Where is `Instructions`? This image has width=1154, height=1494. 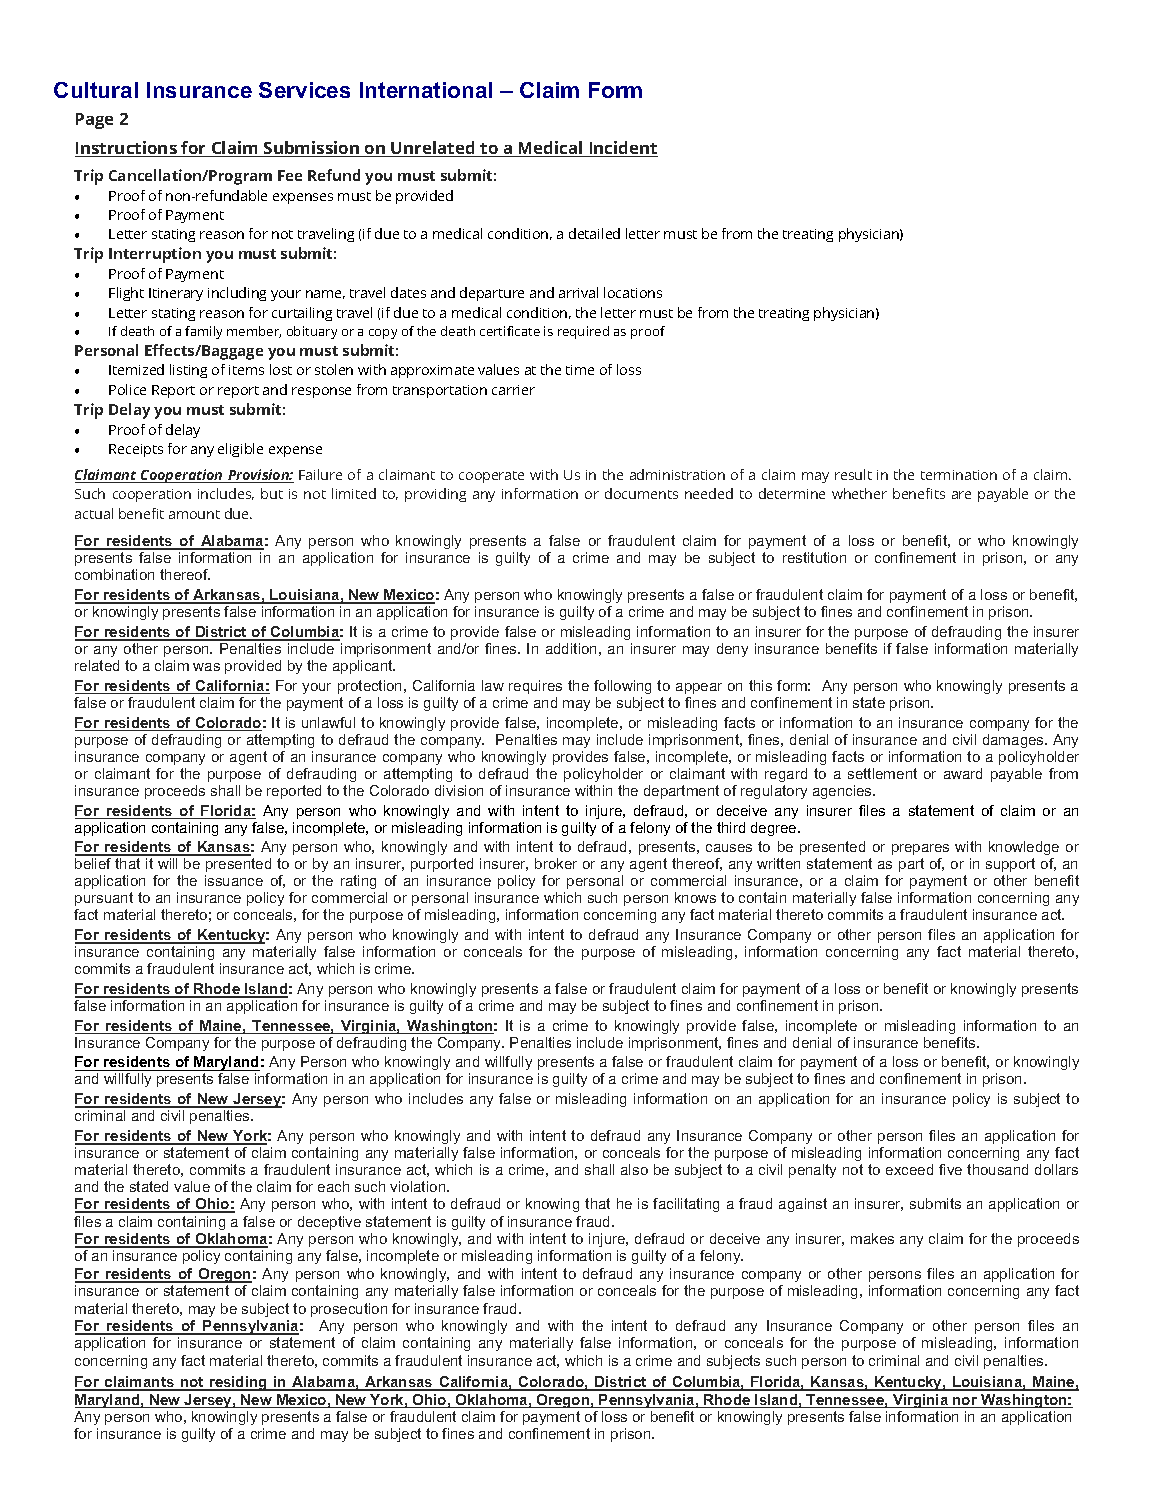
Instructions is located at coordinates (127, 149).
